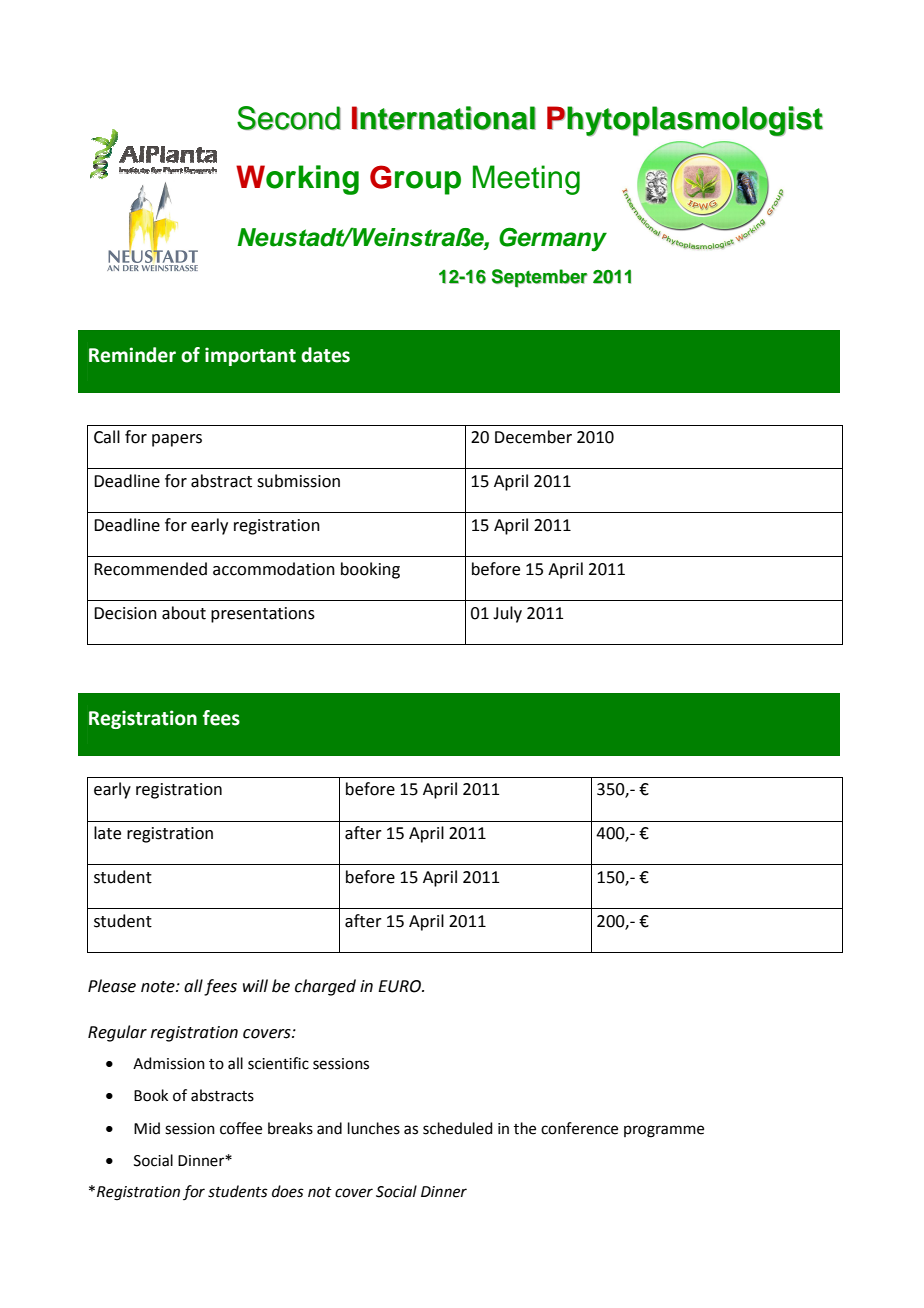  What do you see at coordinates (297, 180) in the document?
I see `Working` at bounding box center [297, 180].
